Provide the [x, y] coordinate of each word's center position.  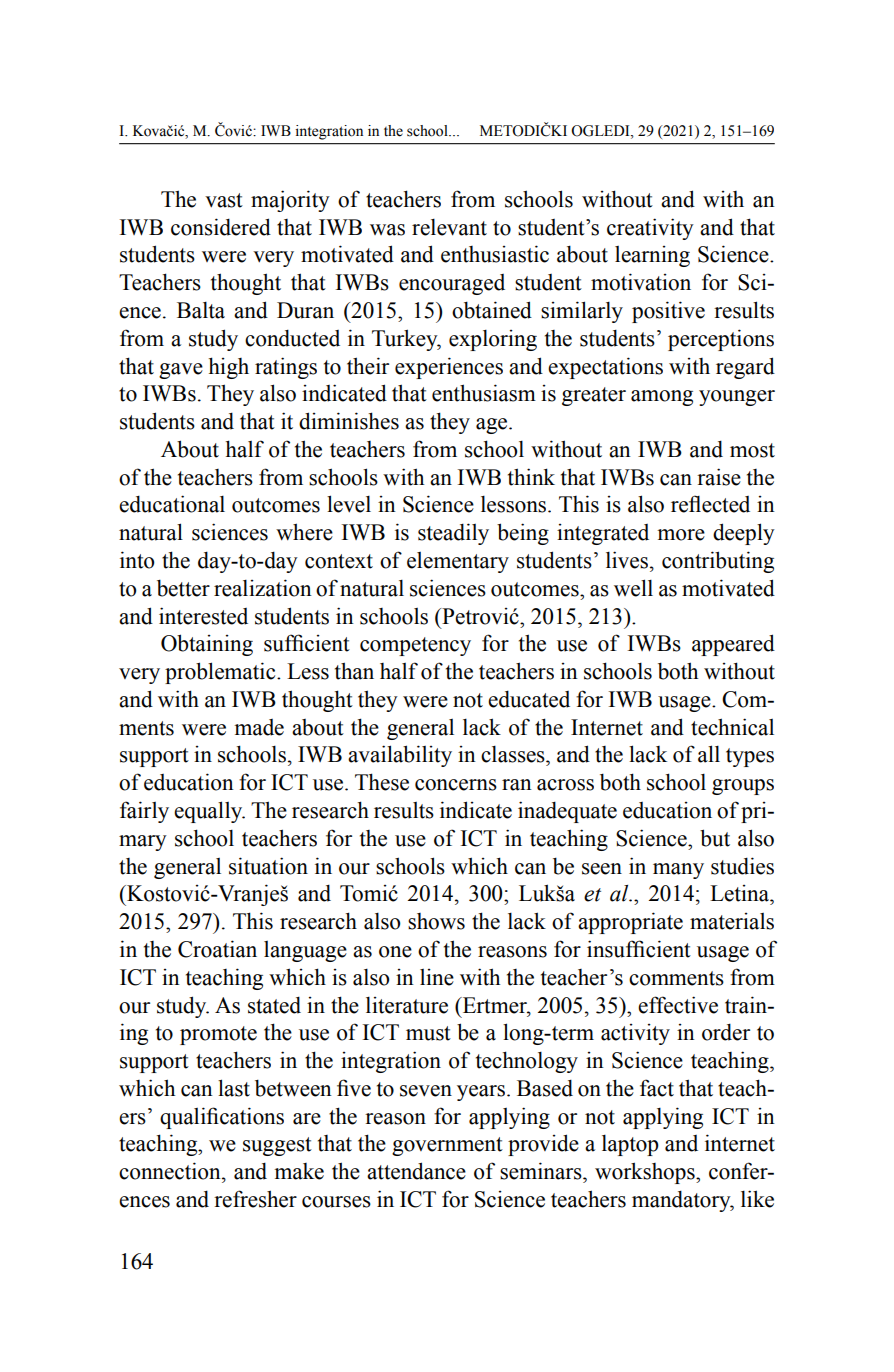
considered [221, 227]
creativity [650, 229]
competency [415, 646]
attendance [416, 1171]
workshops [646, 1173]
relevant [449, 227]
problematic [221, 673]
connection [171, 1171]
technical [732, 727]
